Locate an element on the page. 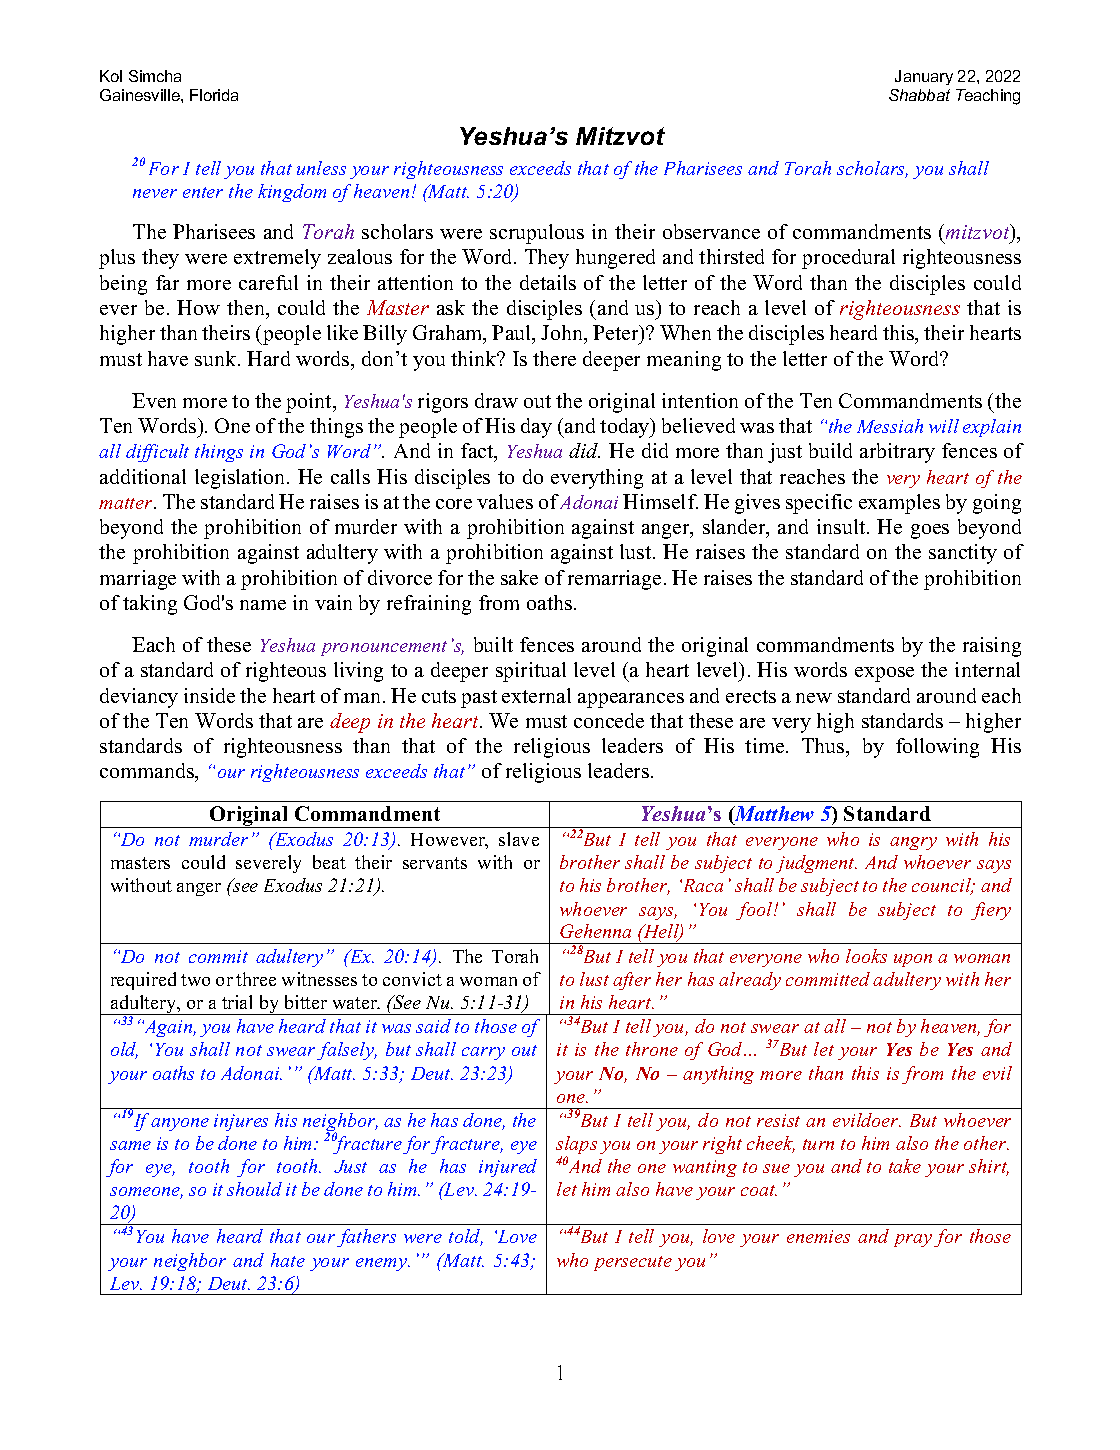 The width and height of the document is (1120, 1450). slave is located at coordinates (519, 839).
